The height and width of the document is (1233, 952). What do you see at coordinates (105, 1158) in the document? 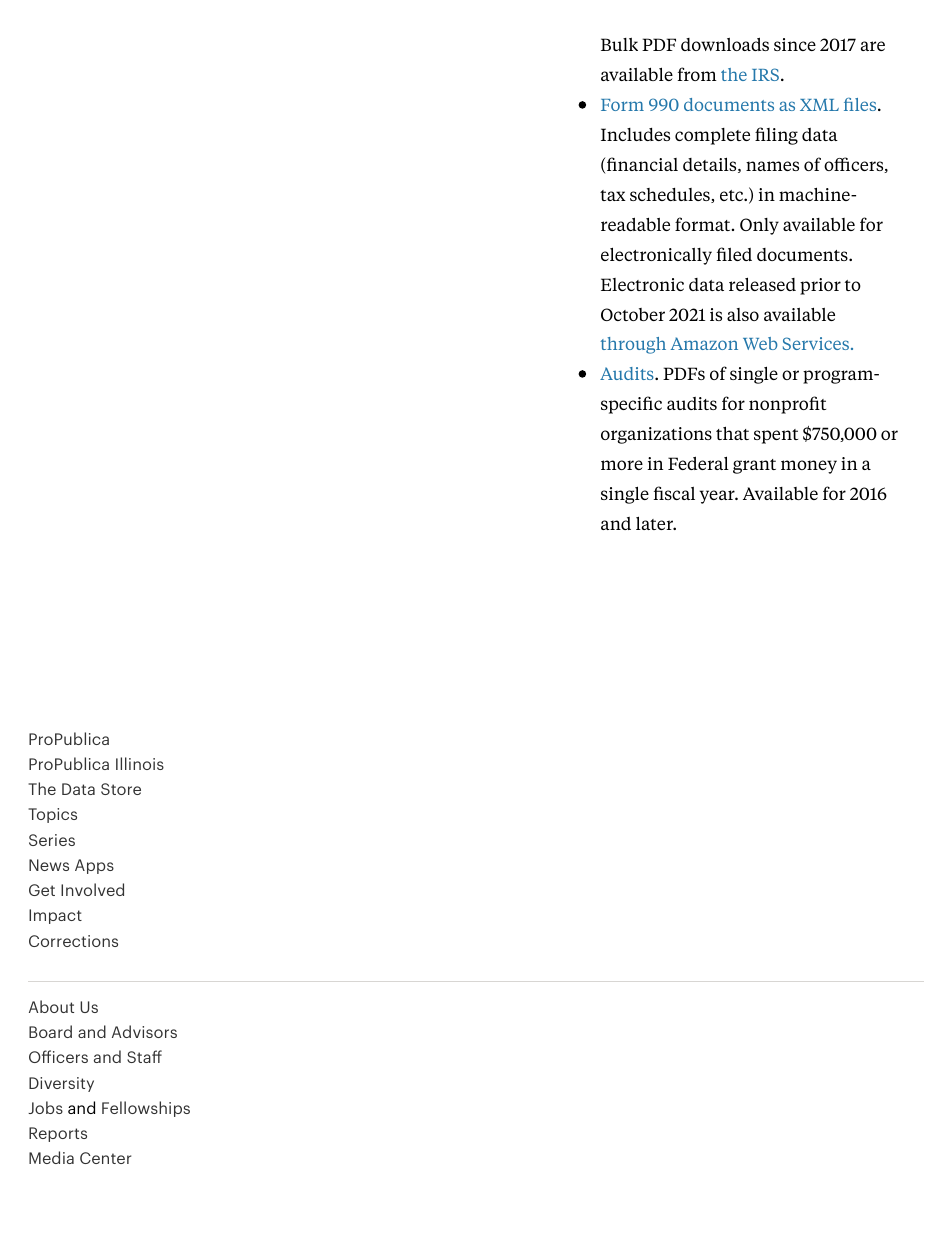
I see `Center` at bounding box center [105, 1158].
